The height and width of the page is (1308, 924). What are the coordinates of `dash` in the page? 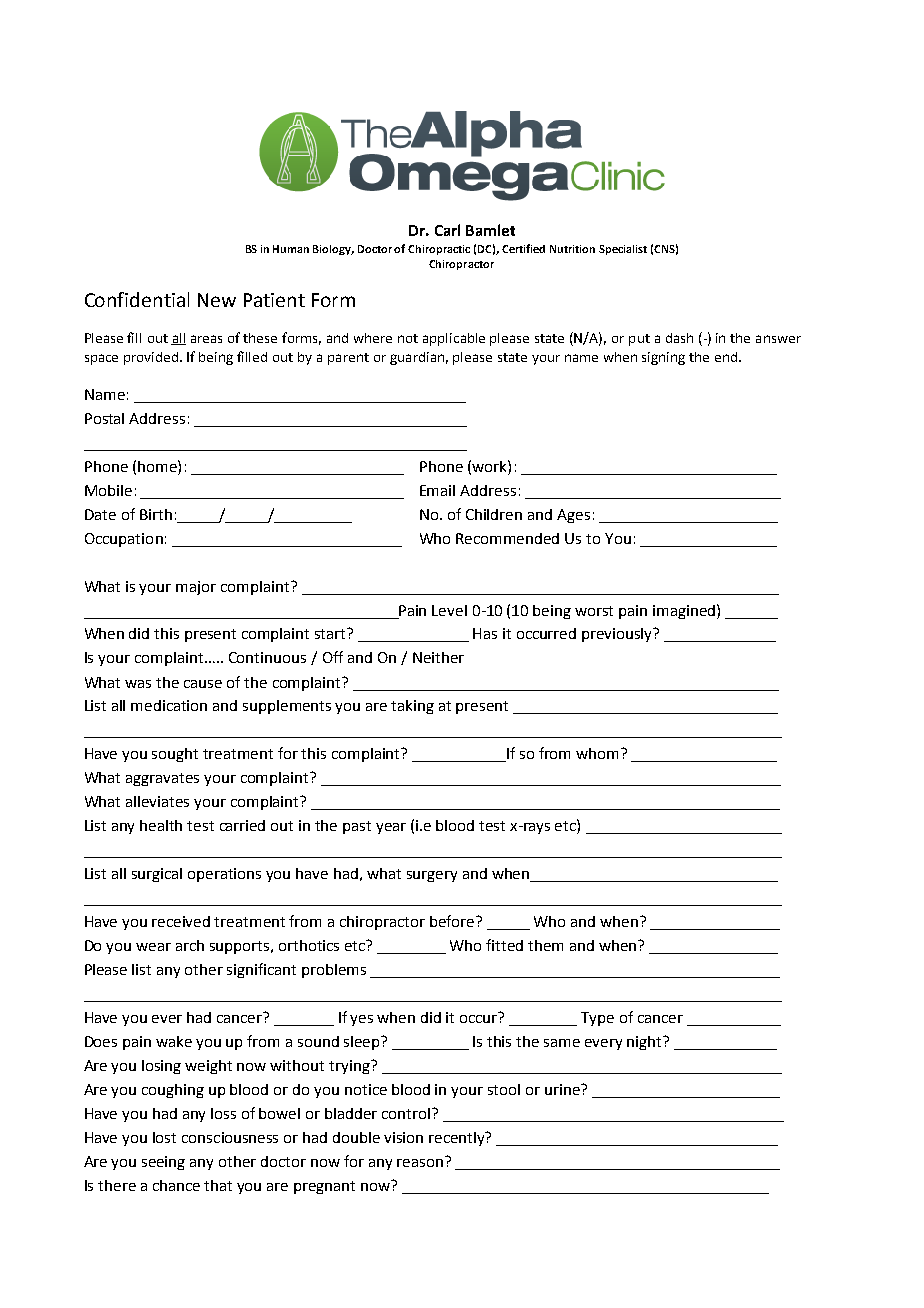 It's located at (679, 338).
